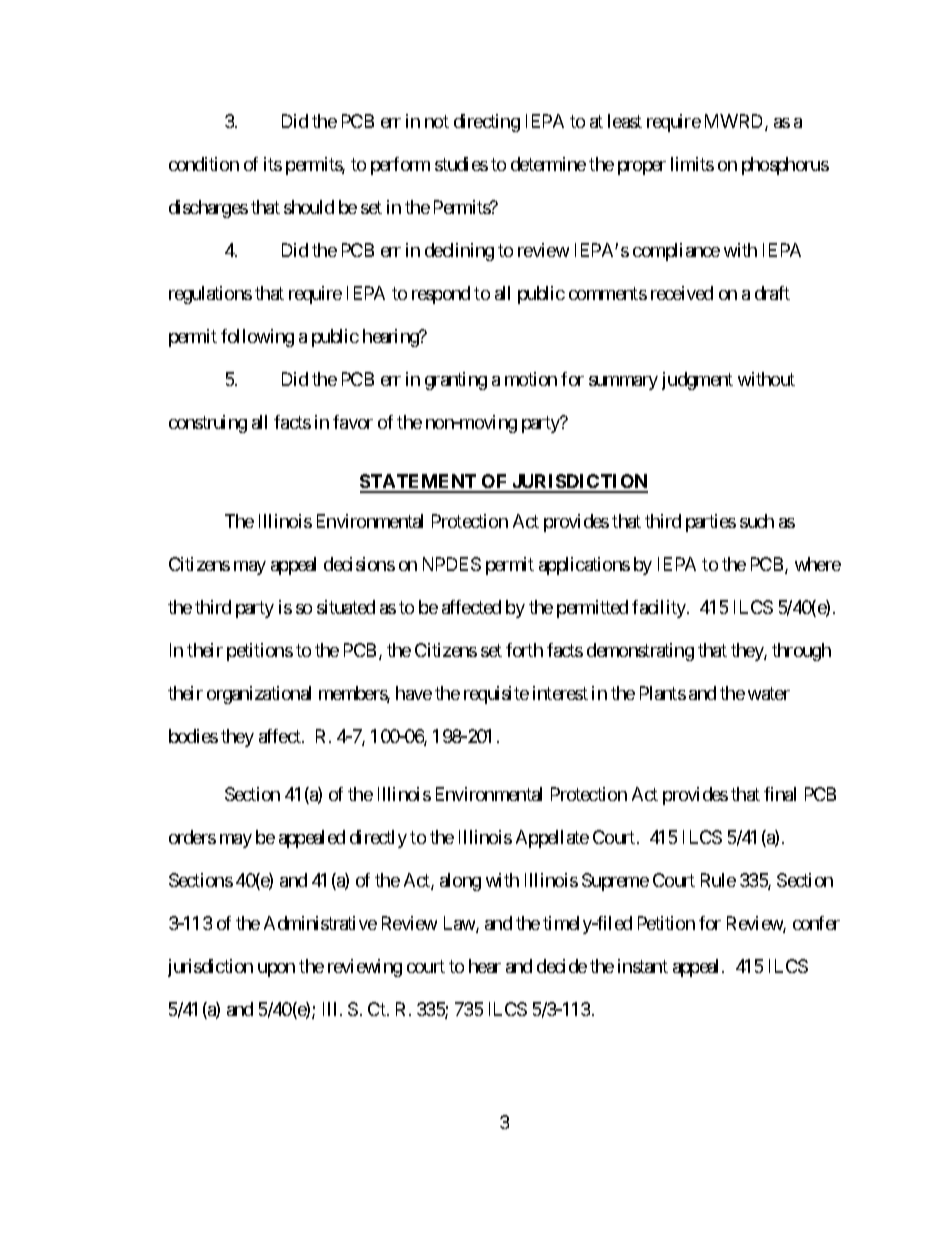 The image size is (952, 1233). I want to click on condition, so click(204, 164).
